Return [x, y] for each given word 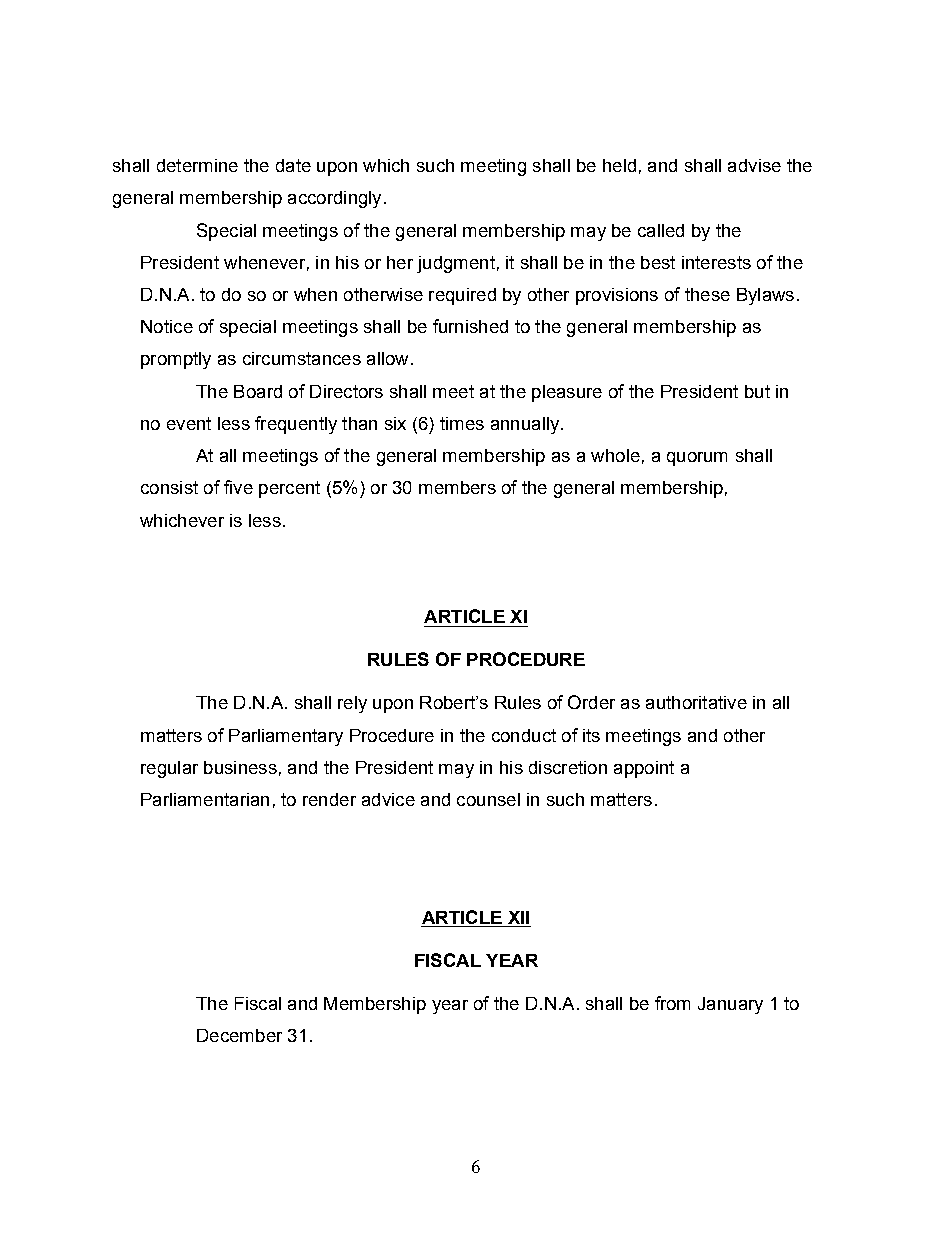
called [661, 230]
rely [352, 704]
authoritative [696, 702]
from [672, 1003]
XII [518, 917]
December [239, 1035]
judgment [456, 264]
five [238, 487]
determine [197, 165]
